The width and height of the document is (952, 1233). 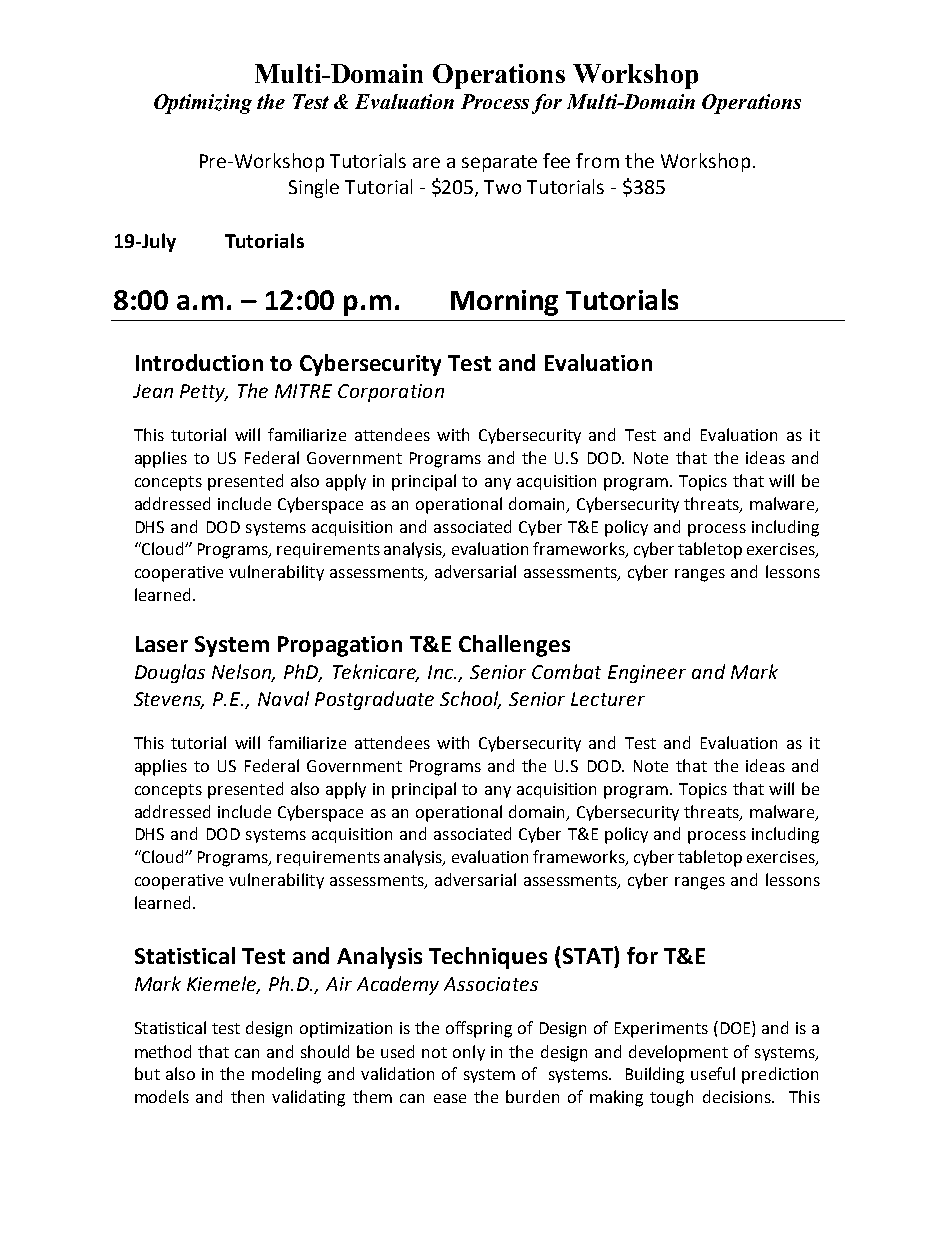 I want to click on from, so click(x=597, y=160).
